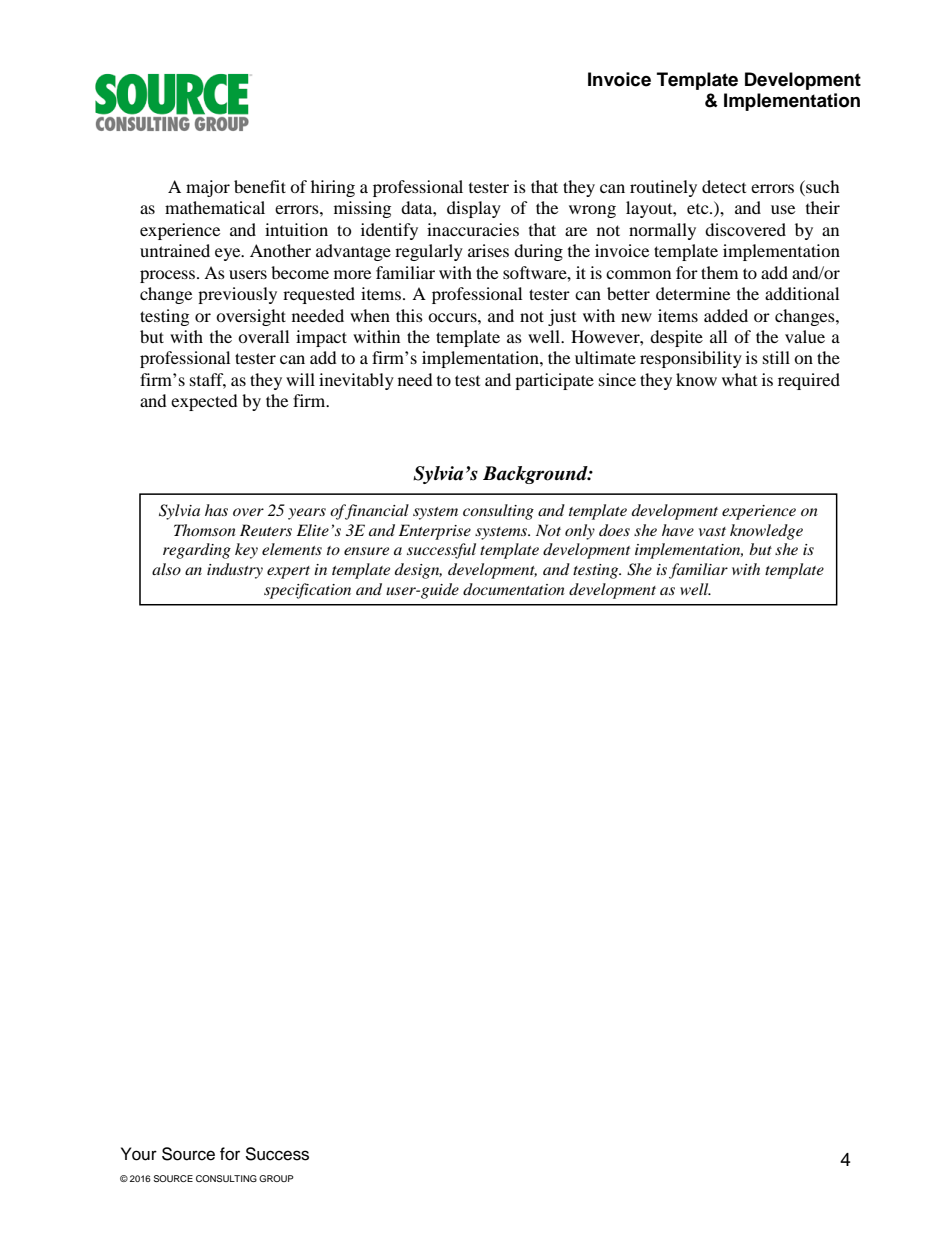 The height and width of the document is (1233, 952). I want to click on documentation, so click(514, 589).
